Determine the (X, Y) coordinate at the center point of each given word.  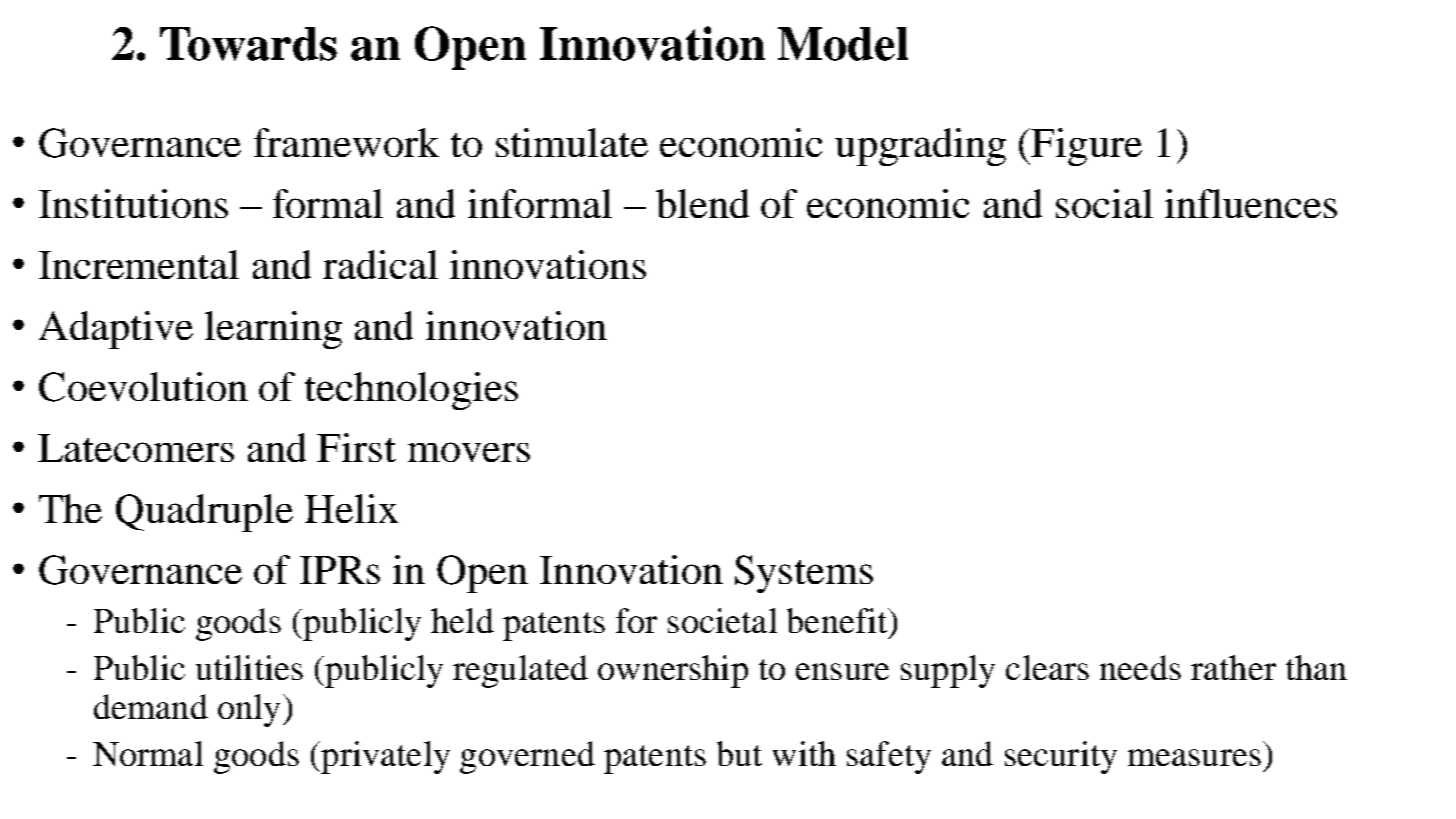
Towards (248, 44)
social (1104, 203)
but (739, 753)
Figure (1086, 147)
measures (1194, 757)
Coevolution (143, 387)
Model (843, 44)
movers (469, 452)
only (249, 710)
